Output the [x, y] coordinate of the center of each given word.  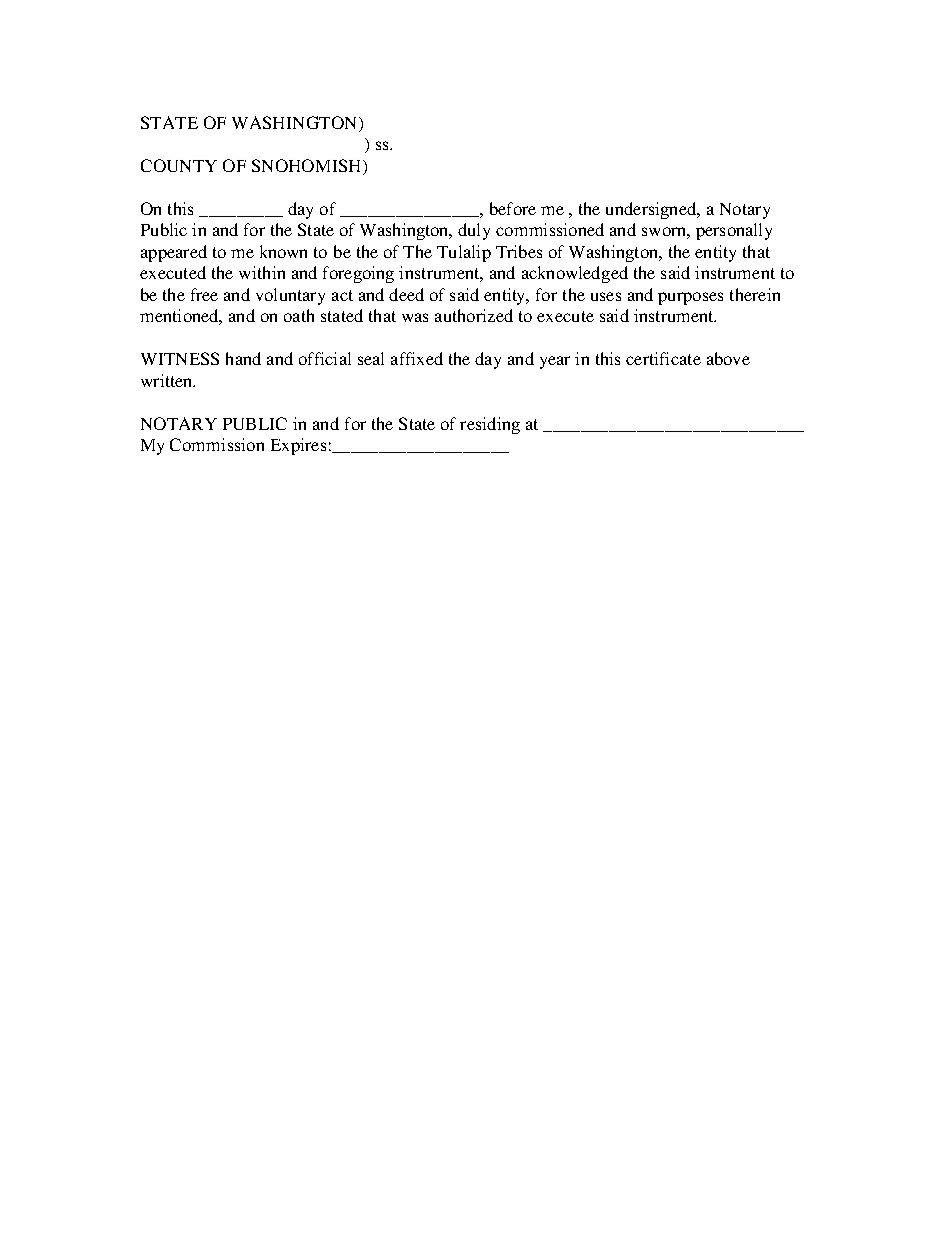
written [168, 380]
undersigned [652, 210]
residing [490, 425]
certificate [663, 358]
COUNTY [179, 165]
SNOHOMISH [308, 167]
